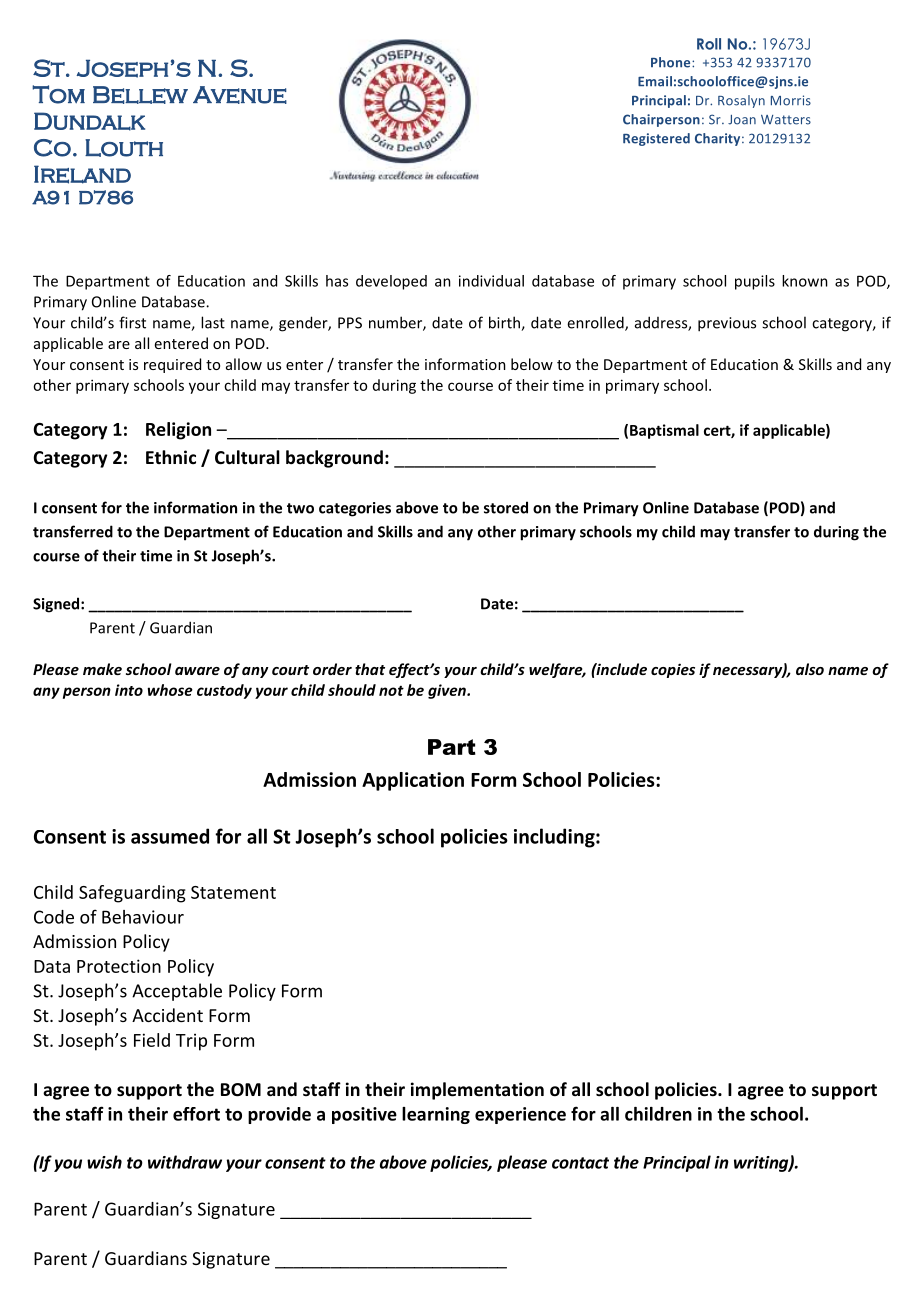 The height and width of the screenshot is (1308, 924). What do you see at coordinates (436, 1115) in the screenshot?
I see `learning` at bounding box center [436, 1115].
